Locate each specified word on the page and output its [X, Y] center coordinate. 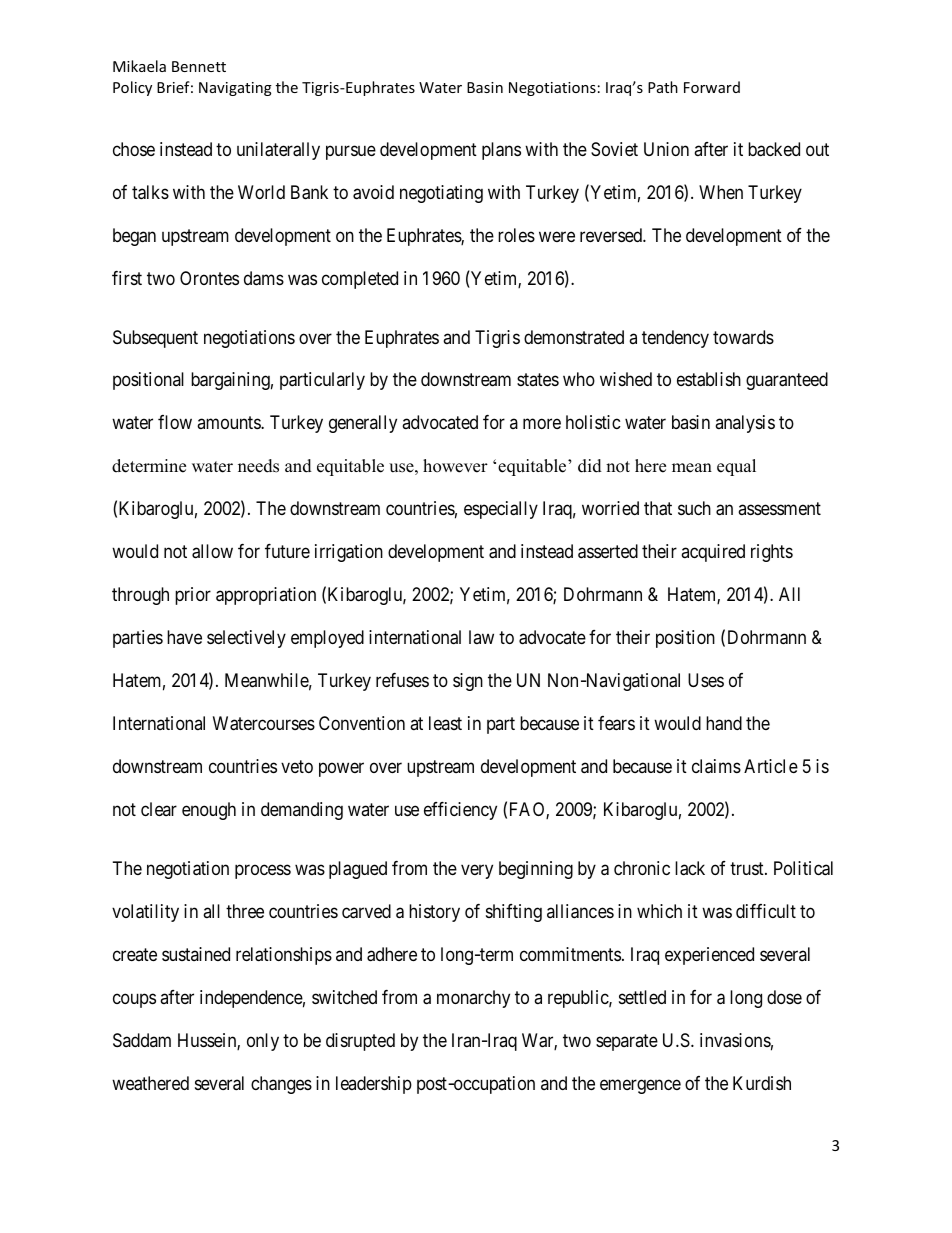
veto [297, 766]
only [263, 1042]
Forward [712, 87]
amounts [229, 423]
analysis [745, 424]
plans [501, 151]
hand [724, 723]
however [455, 466]
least [445, 723]
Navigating [235, 89]
